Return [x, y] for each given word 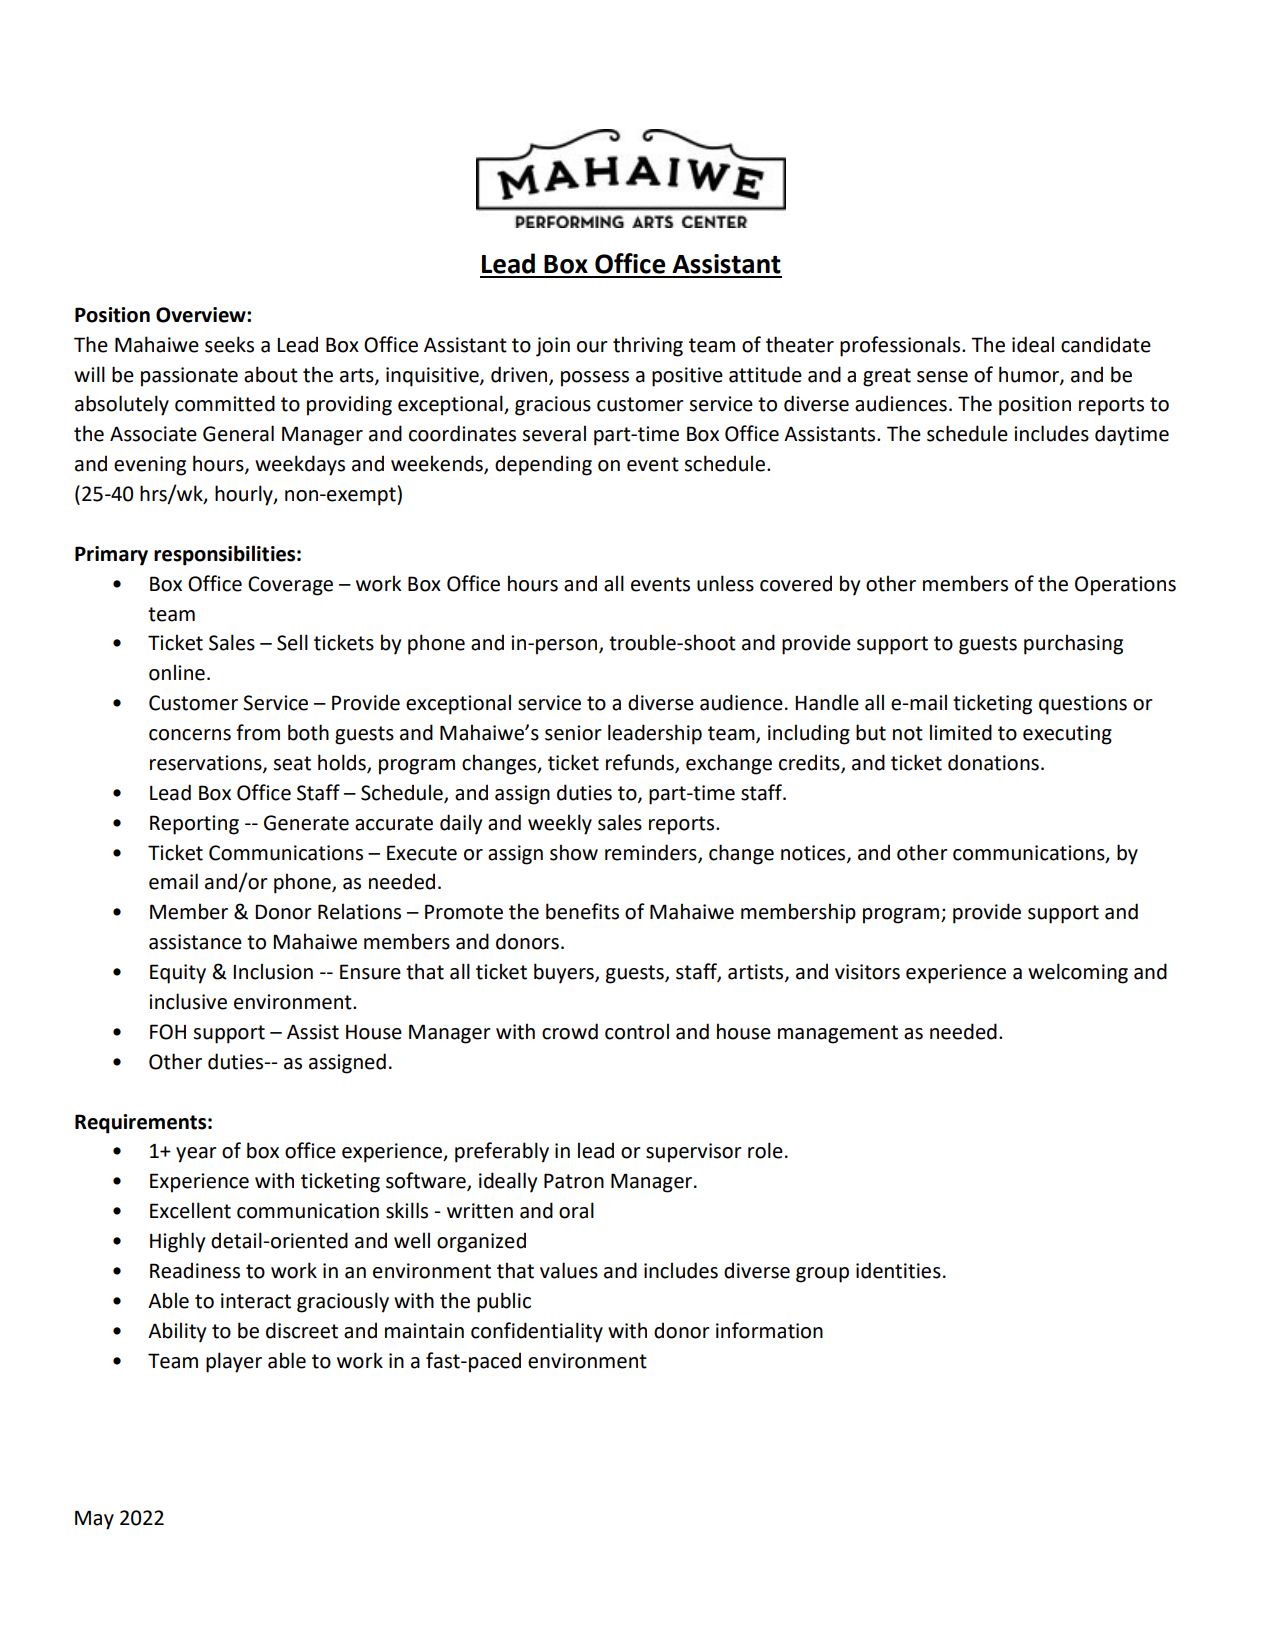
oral [576, 1210]
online [177, 672]
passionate [189, 377]
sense [942, 377]
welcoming [1078, 973]
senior [573, 733]
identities [898, 1270]
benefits [582, 911]
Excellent [190, 1210]
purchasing [1073, 644]
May [94, 1520]
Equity [178, 974]
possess [595, 379]
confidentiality [537, 1332]
